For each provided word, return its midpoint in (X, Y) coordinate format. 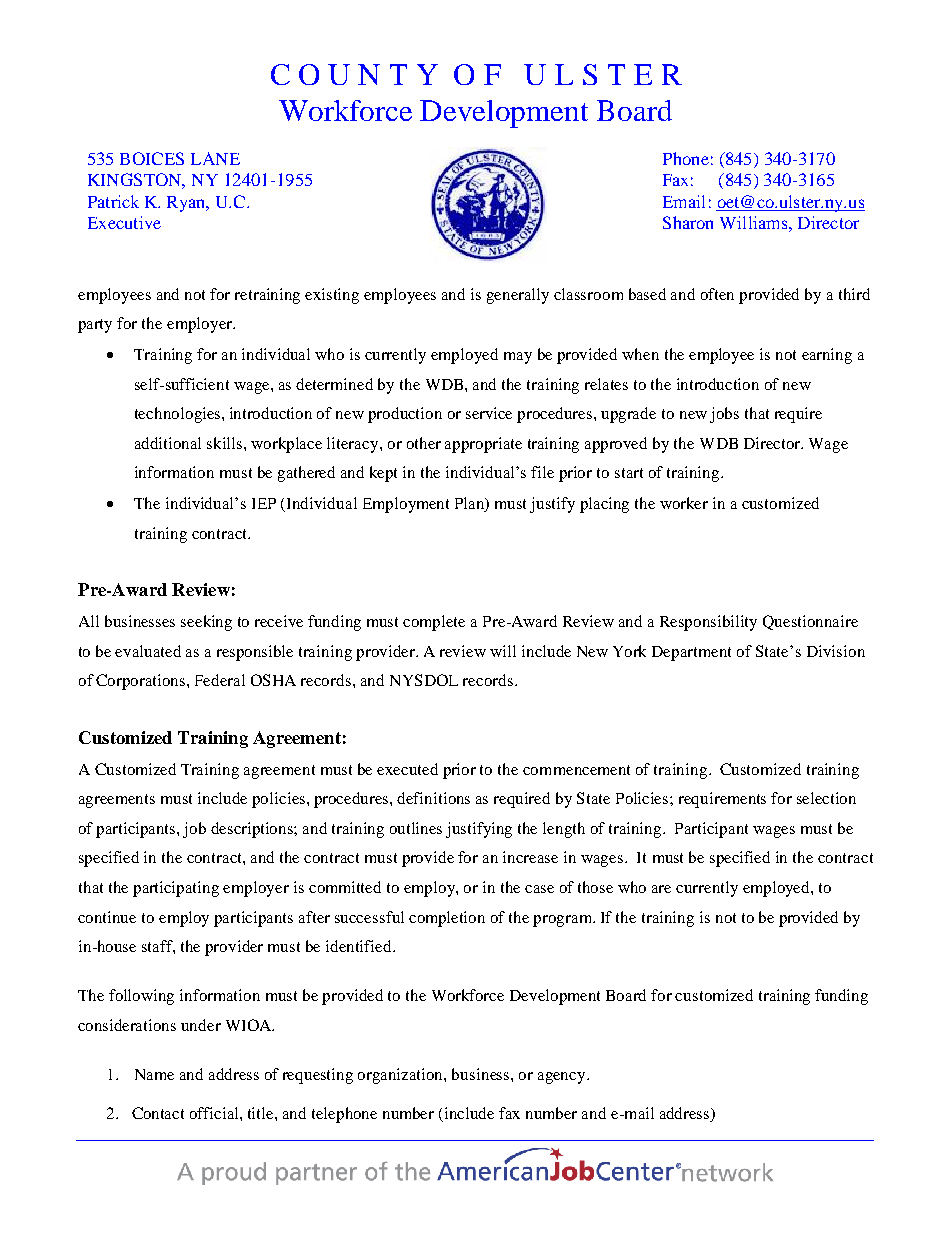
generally (518, 296)
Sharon (688, 222)
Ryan (188, 204)
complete (434, 623)
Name (154, 1074)
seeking (206, 623)
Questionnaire (810, 622)
